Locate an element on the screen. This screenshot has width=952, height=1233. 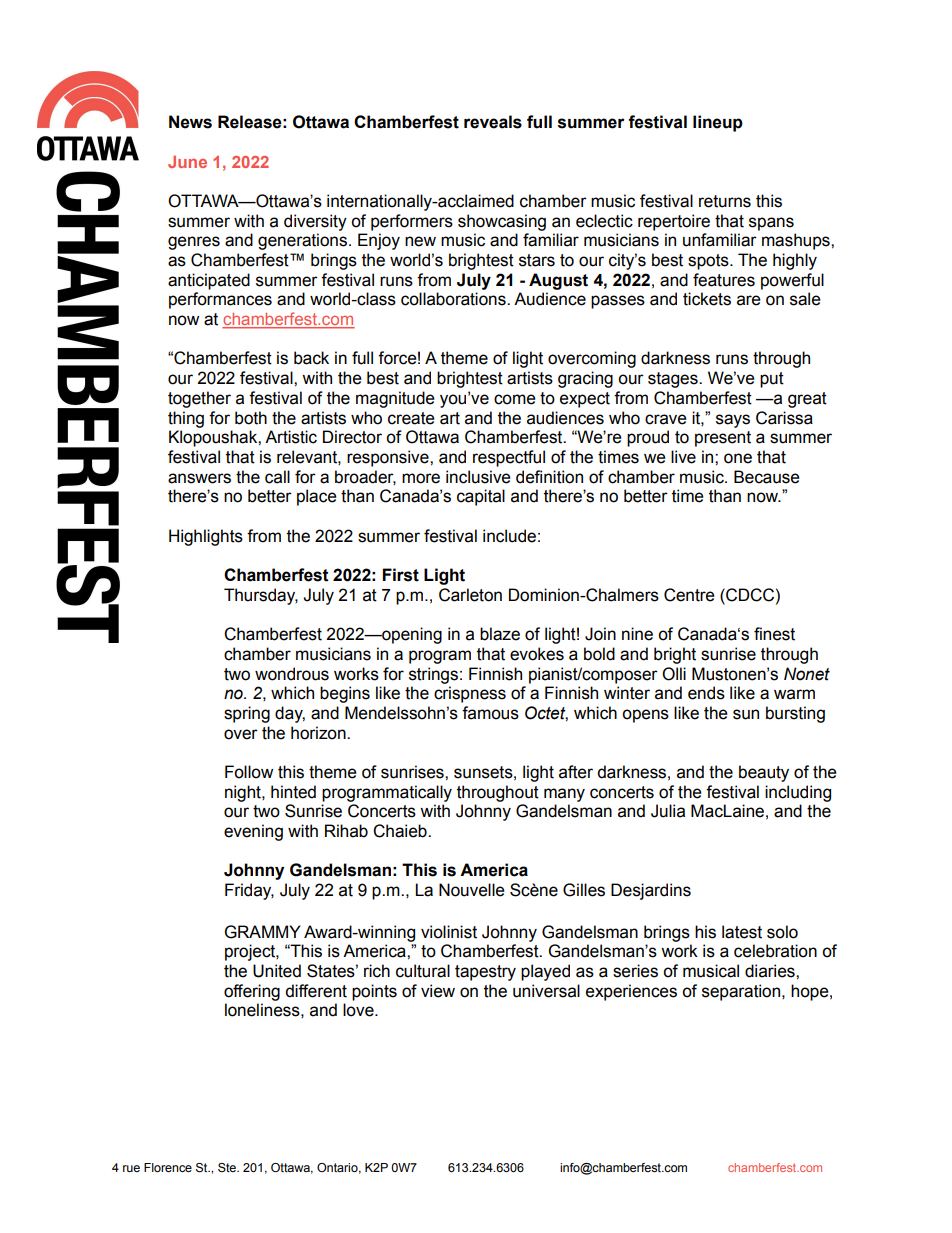
together is located at coordinates (199, 399).
